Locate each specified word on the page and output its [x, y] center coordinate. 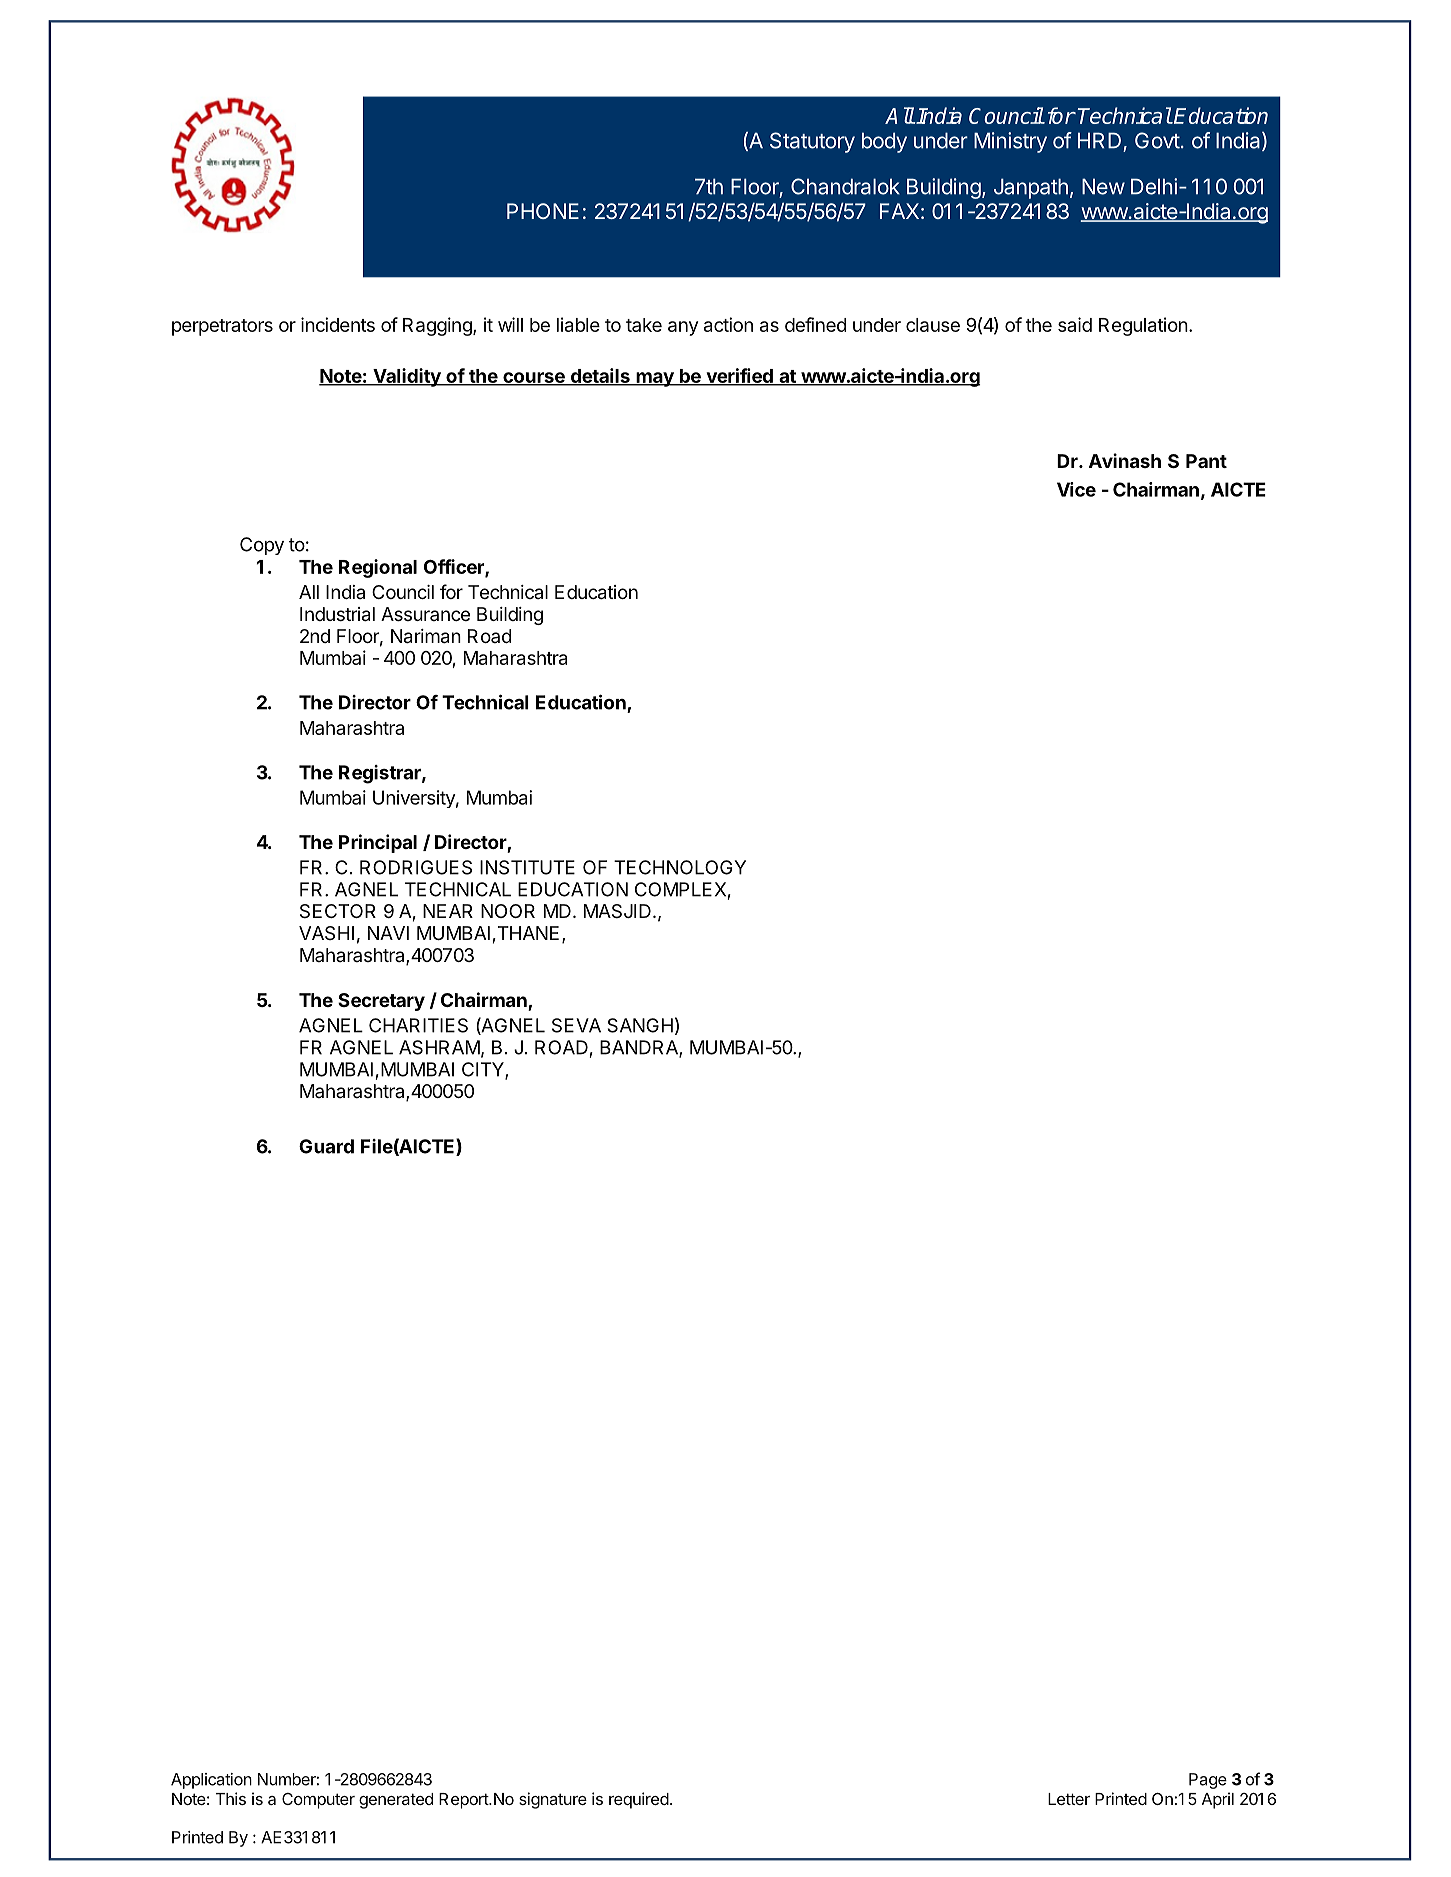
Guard [326, 1146]
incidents [338, 324]
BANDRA [640, 1048]
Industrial [337, 614]
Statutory [812, 142]
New [1103, 186]
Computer [318, 1801]
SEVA [576, 1025]
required [639, 1800]
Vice [1076, 489]
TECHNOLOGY [680, 867]
